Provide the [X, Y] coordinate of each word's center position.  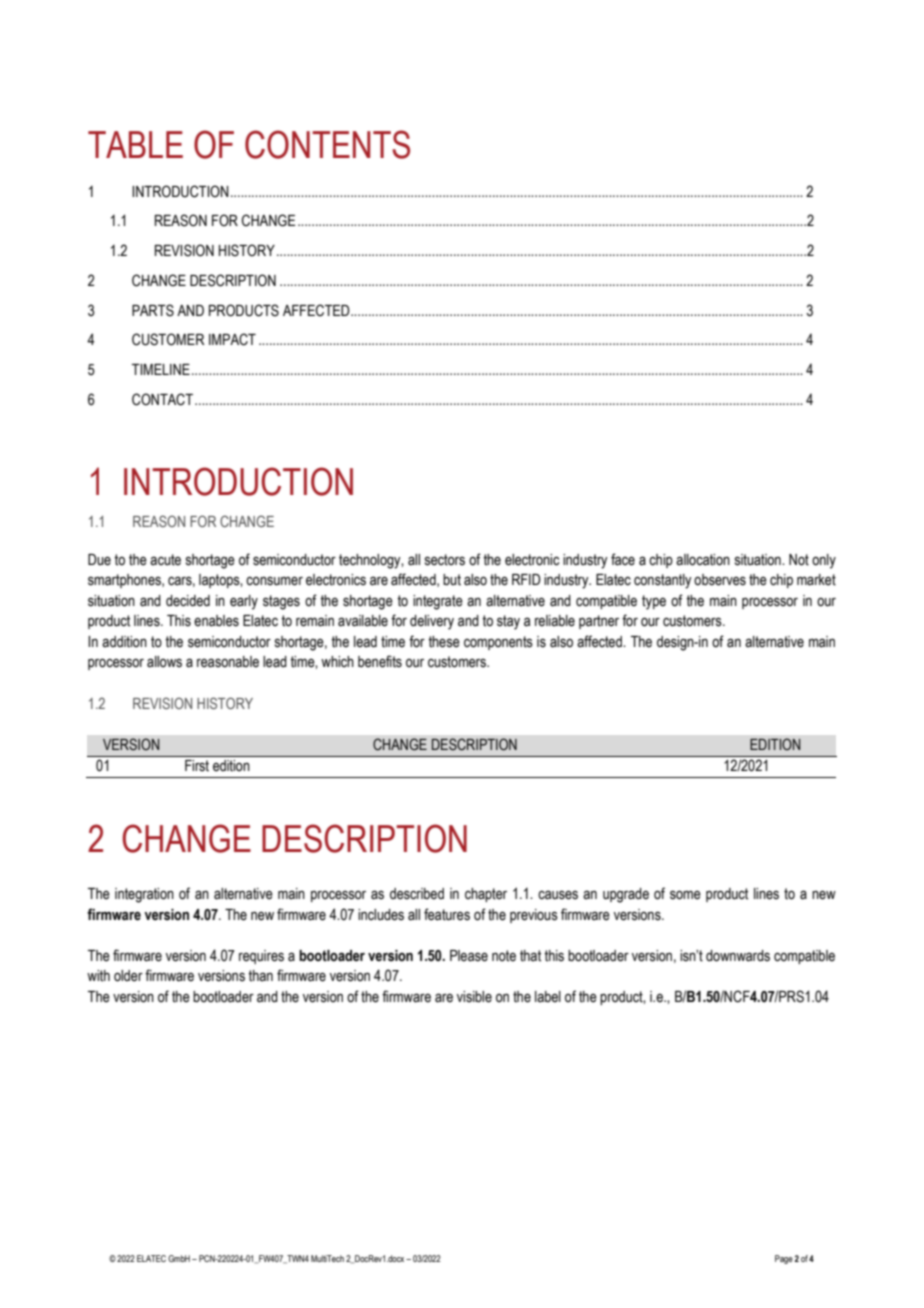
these [444, 642]
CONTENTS [327, 144]
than [260, 976]
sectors [445, 560]
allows [164, 662]
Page [784, 1259]
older [128, 976]
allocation [703, 560]
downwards [738, 956]
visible [474, 997]
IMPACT [232, 339]
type [654, 602]
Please [469, 956]
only [824, 561]
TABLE [135, 144]
